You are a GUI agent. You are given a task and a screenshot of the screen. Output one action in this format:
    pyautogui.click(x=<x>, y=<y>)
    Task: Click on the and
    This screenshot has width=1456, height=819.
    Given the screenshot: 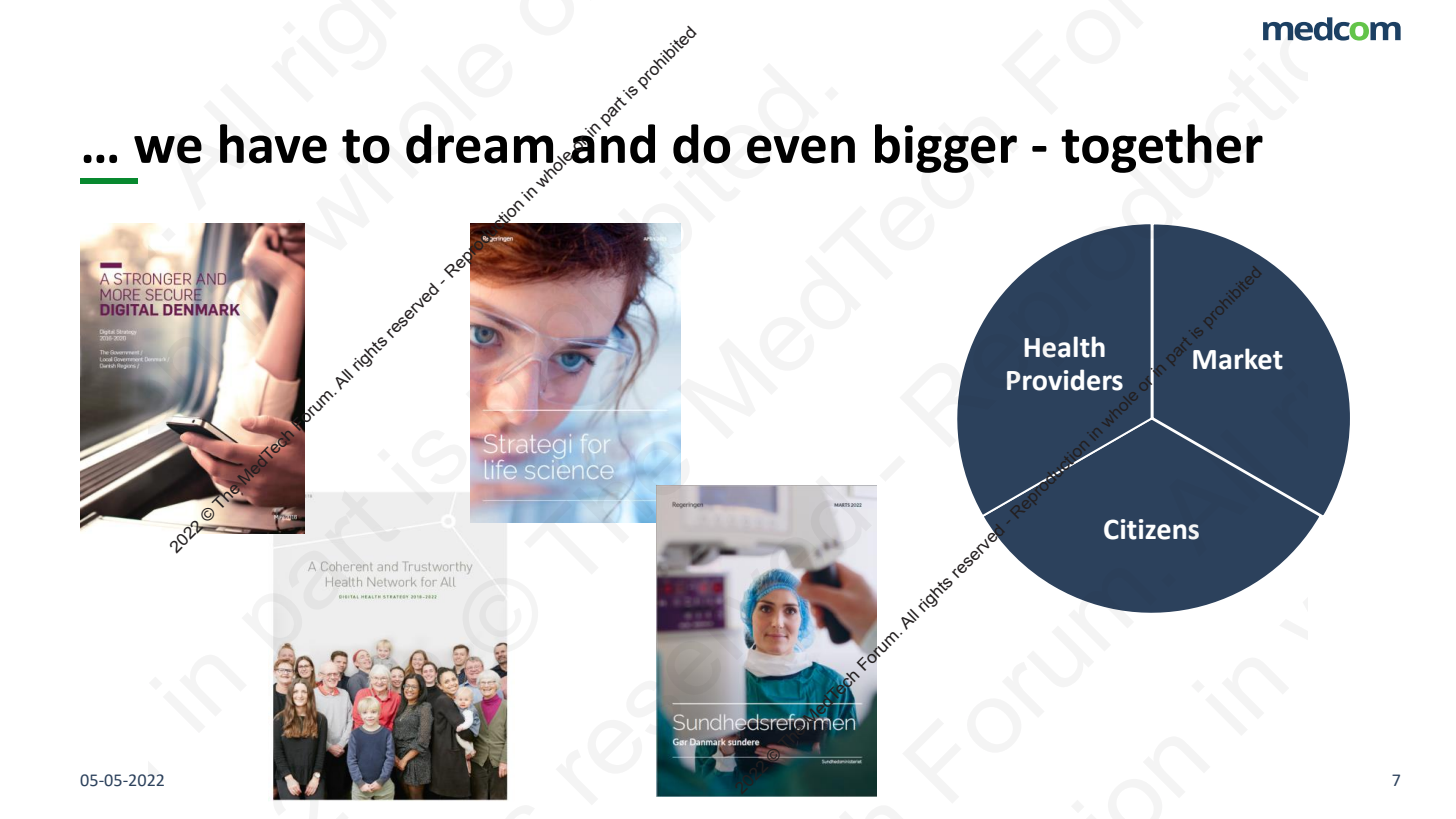 What is the action you would take?
    pyautogui.click(x=612, y=143)
